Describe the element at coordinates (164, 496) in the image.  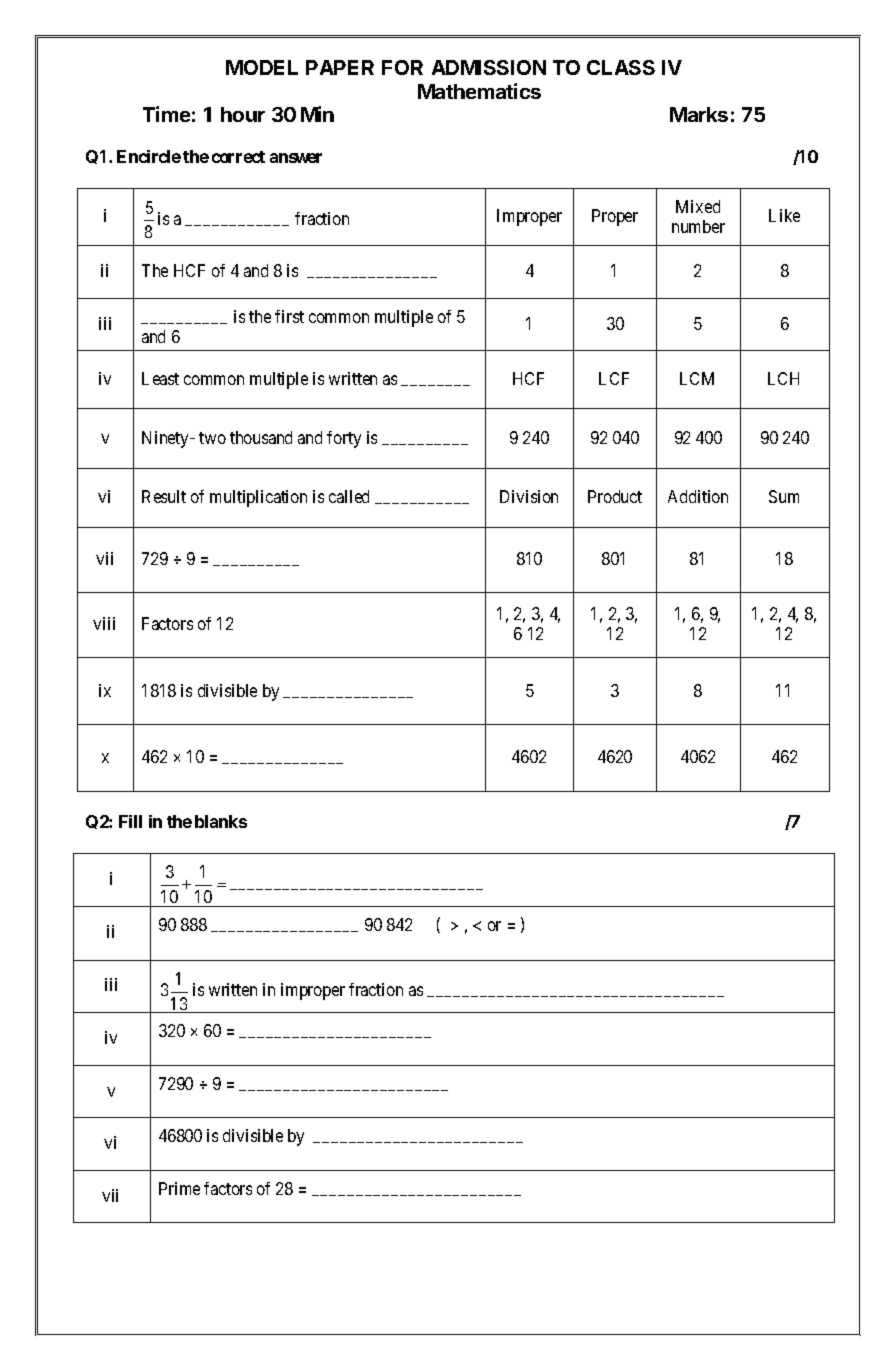
I see `Result` at that location.
